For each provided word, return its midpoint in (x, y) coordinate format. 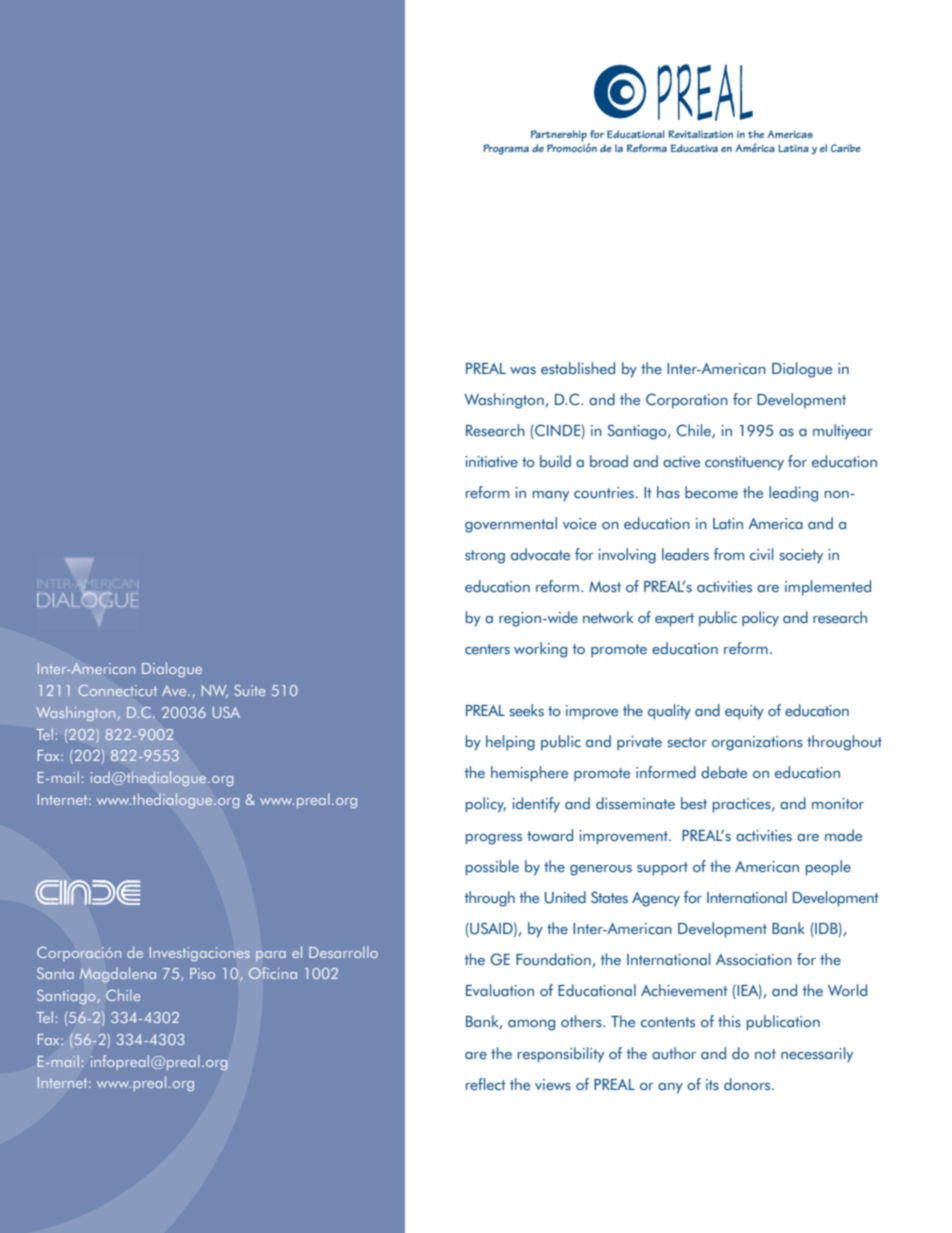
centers (487, 649)
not (765, 1054)
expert (674, 620)
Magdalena (118, 975)
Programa (506, 149)
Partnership (560, 137)
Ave (175, 690)
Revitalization (700, 134)
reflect (486, 1084)
